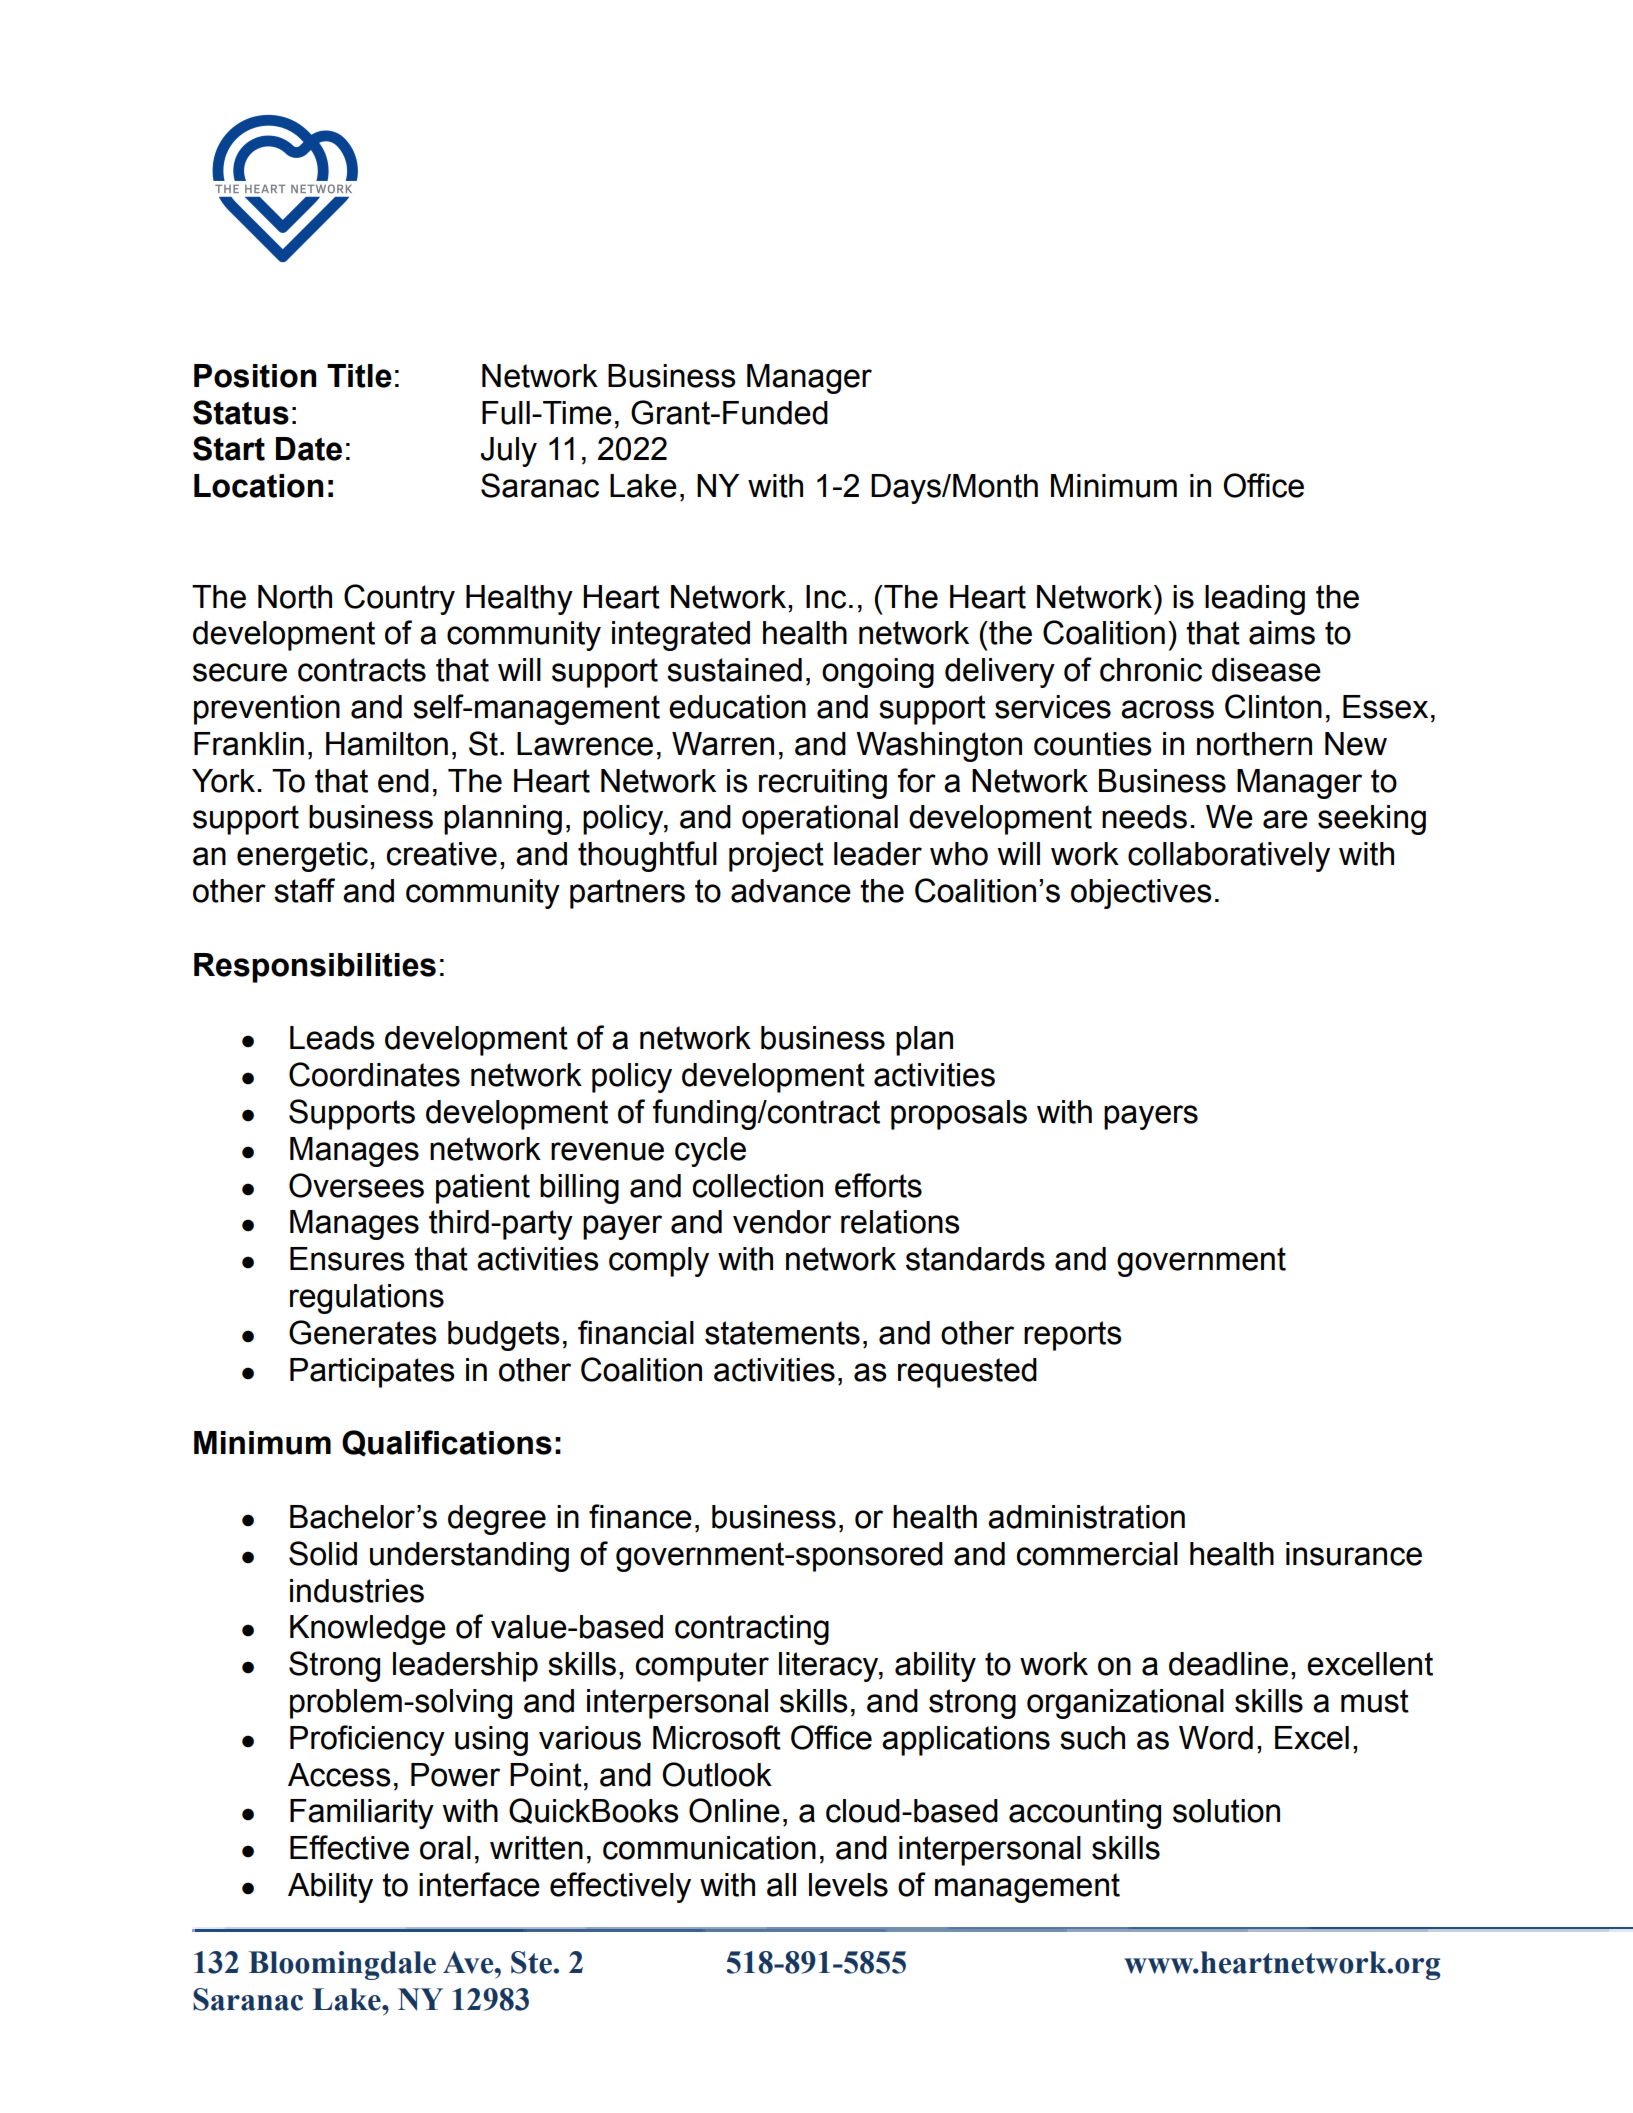 The width and height of the page is (1633, 2113). I want to click on Familiarity, so click(362, 1814).
